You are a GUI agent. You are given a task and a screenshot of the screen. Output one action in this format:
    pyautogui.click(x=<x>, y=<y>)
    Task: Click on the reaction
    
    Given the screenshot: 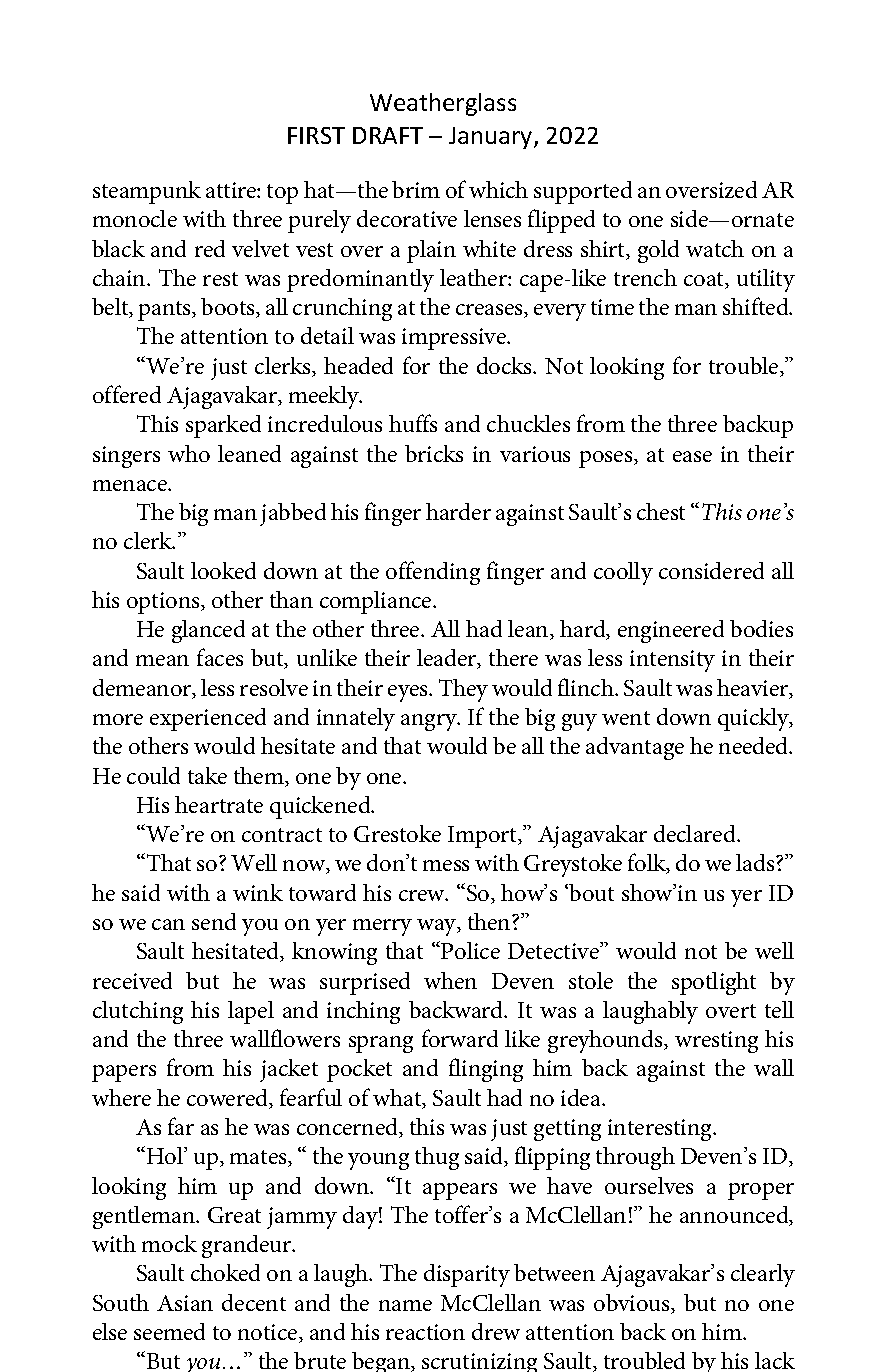 What is the action you would take?
    pyautogui.click(x=425, y=1332)
